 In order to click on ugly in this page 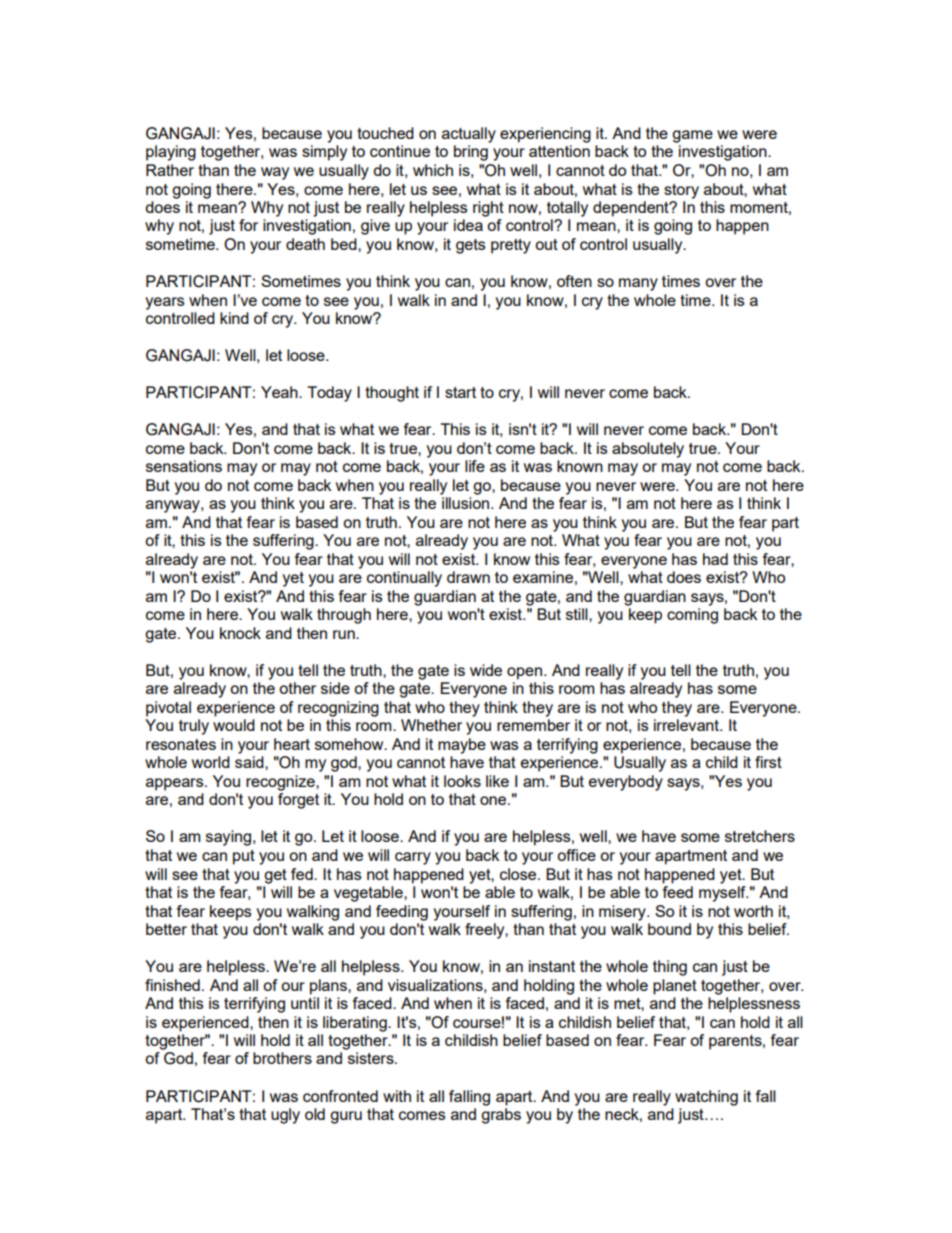, I will do `click(285, 1116)`.
